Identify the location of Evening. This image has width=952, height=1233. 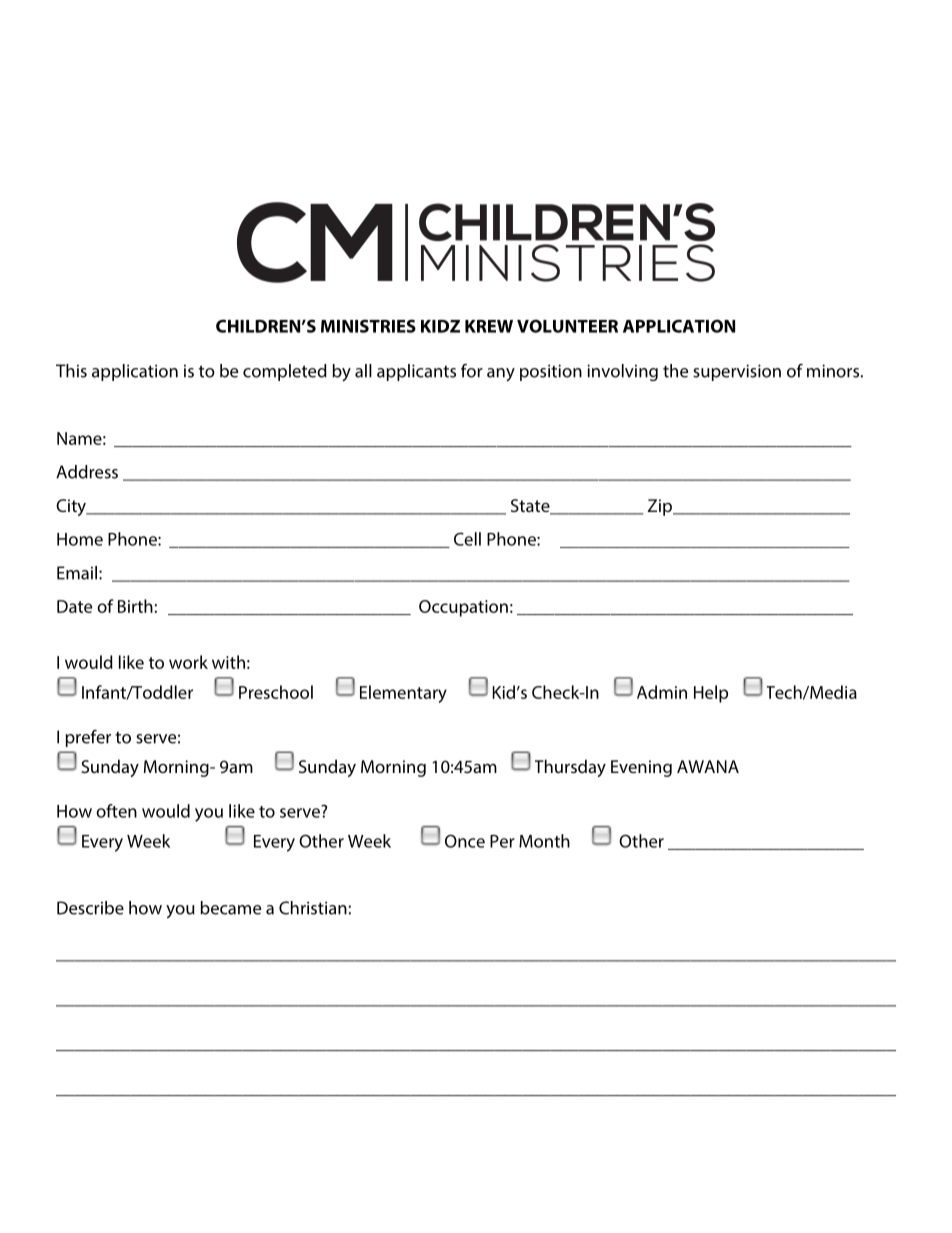
(641, 768).
